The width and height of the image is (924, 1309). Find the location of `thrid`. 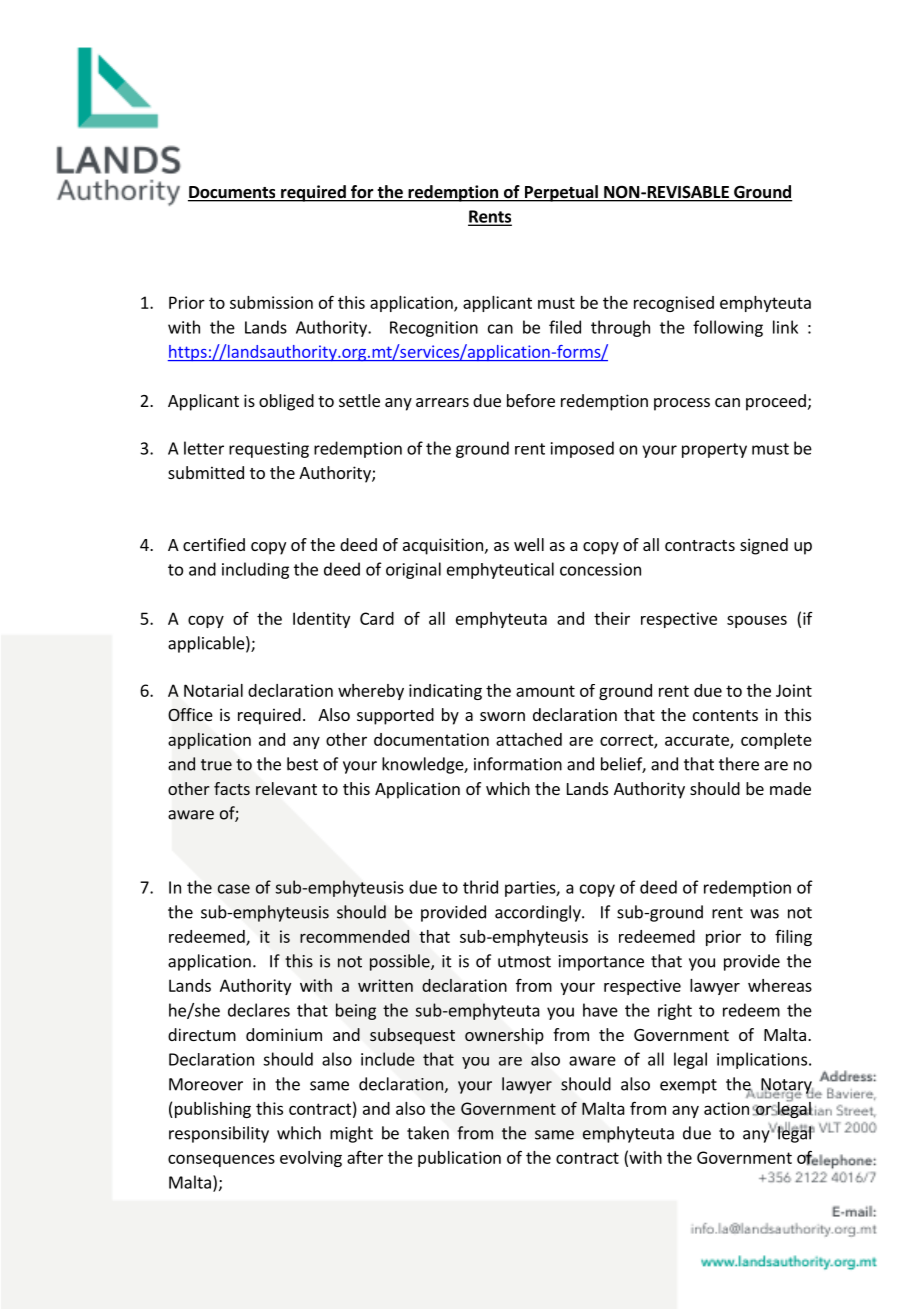

thrid is located at coordinates (480, 887).
